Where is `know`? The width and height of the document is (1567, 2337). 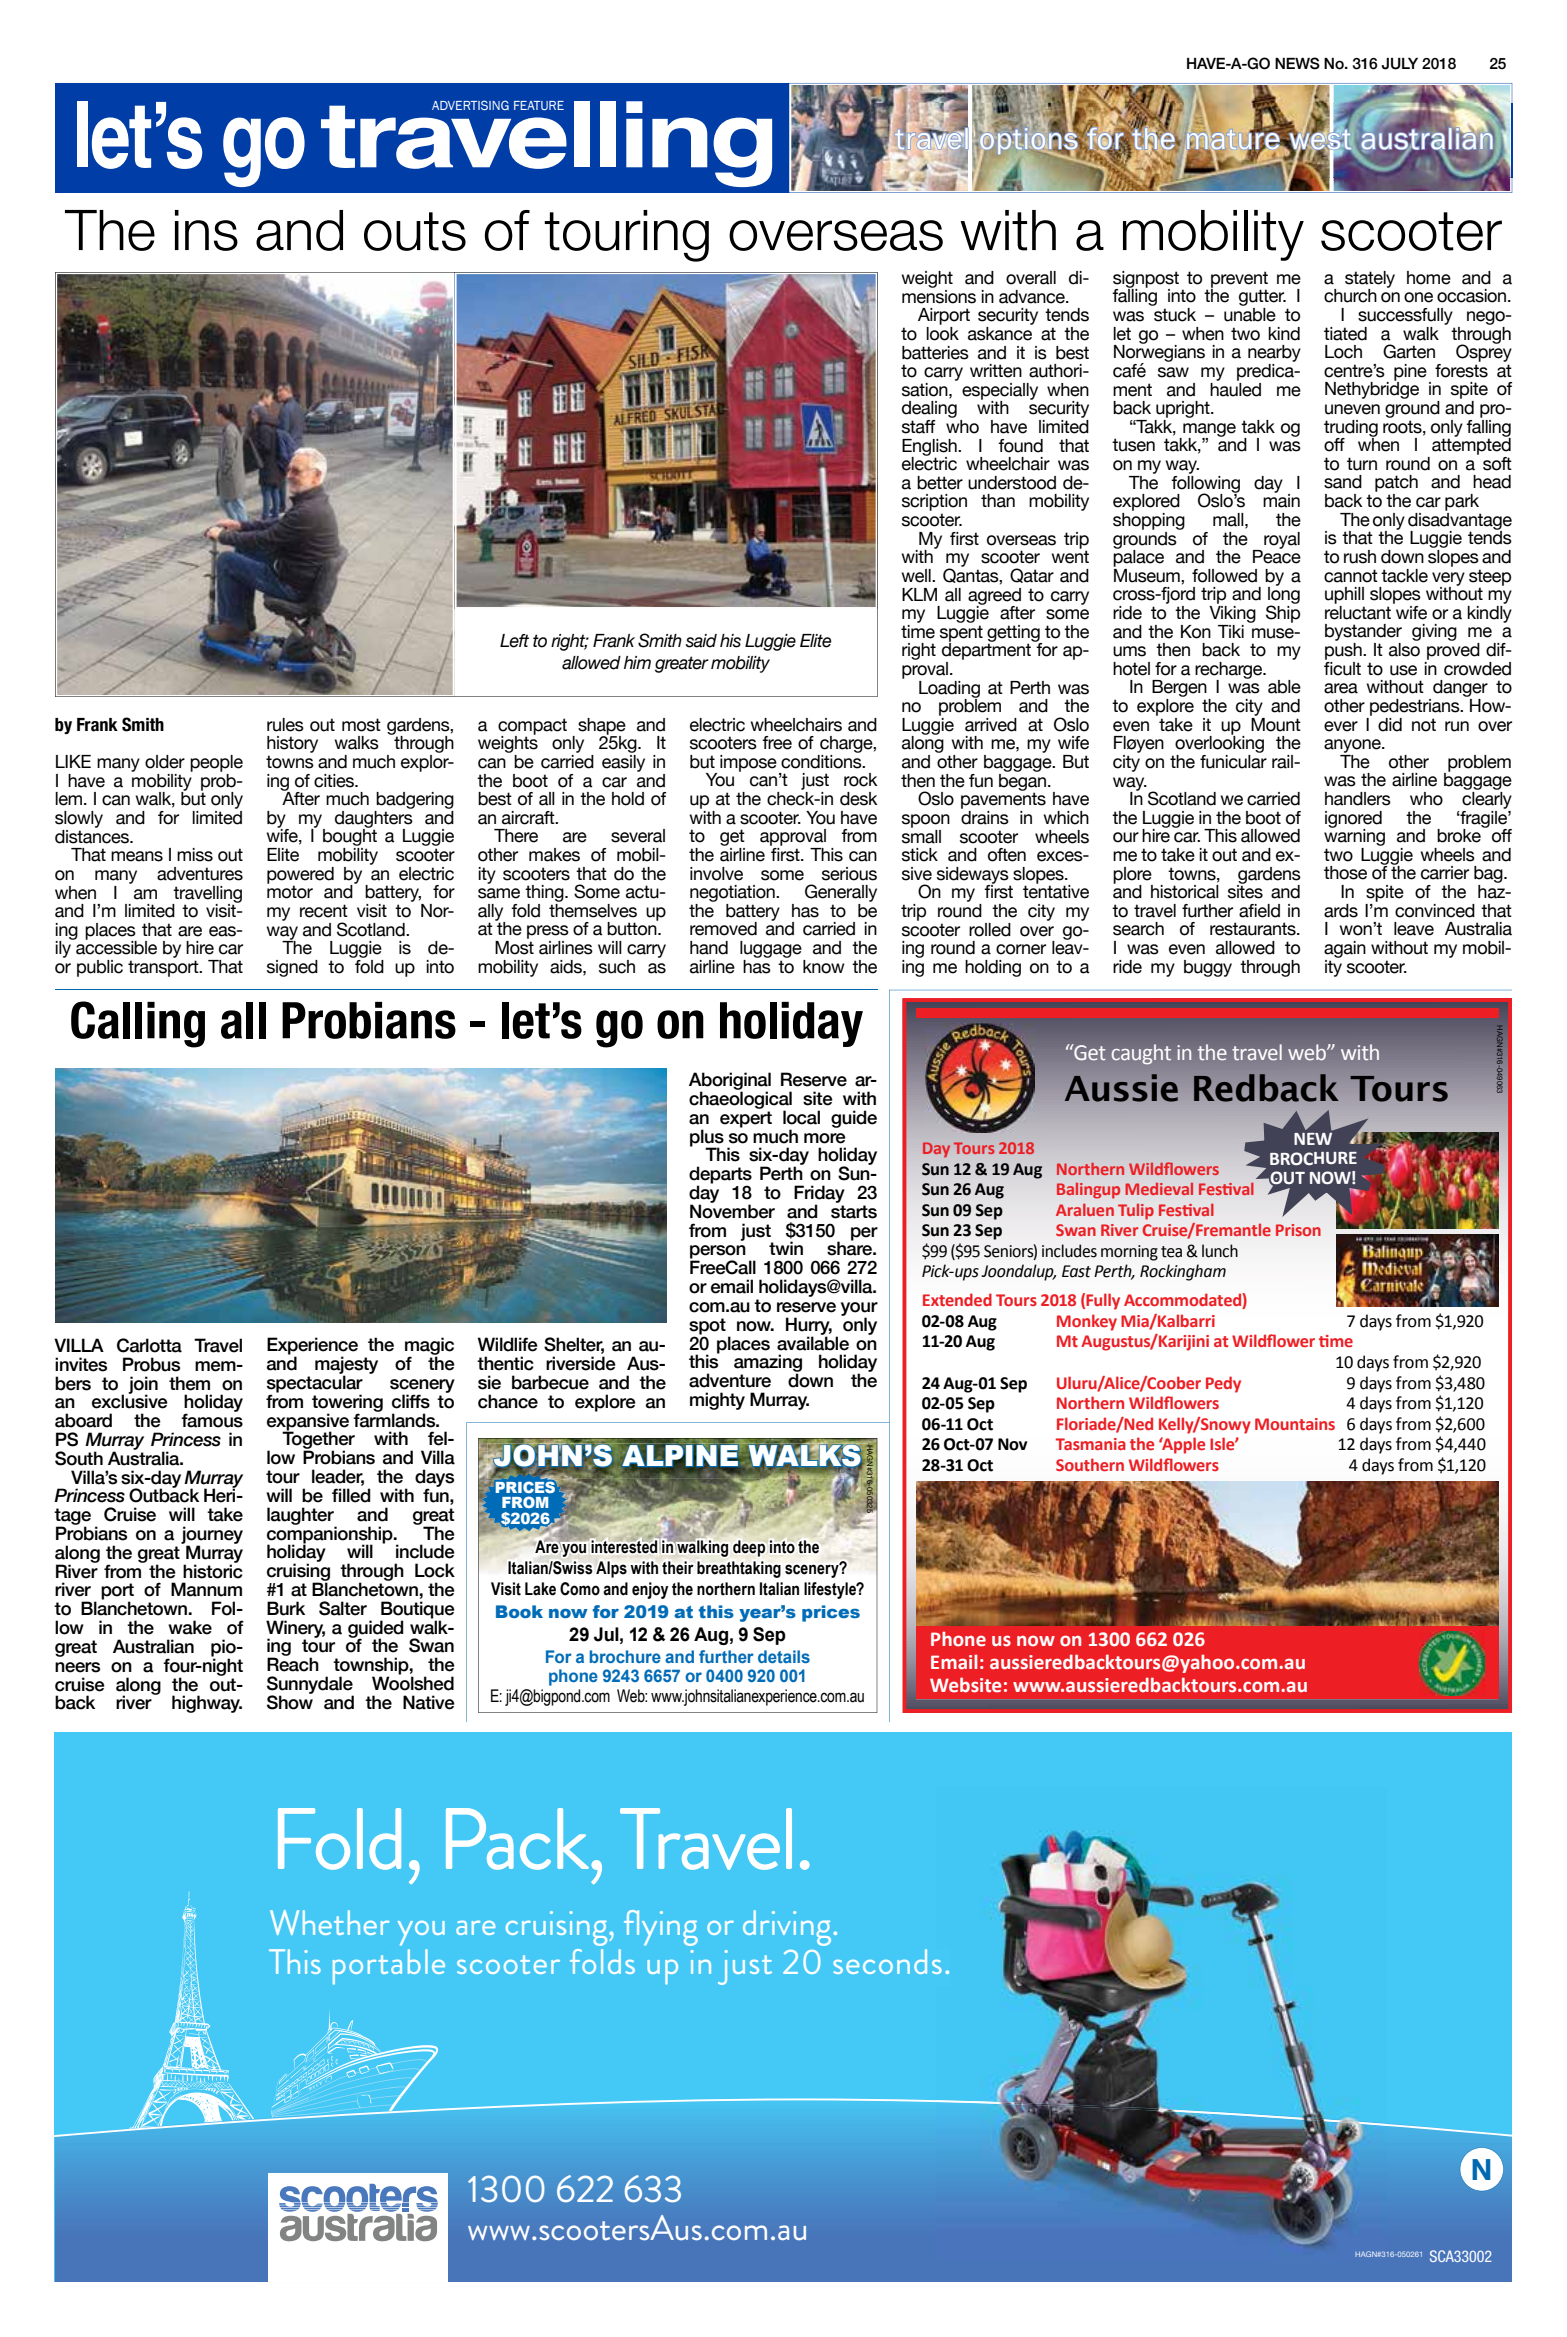 know is located at coordinates (824, 967).
